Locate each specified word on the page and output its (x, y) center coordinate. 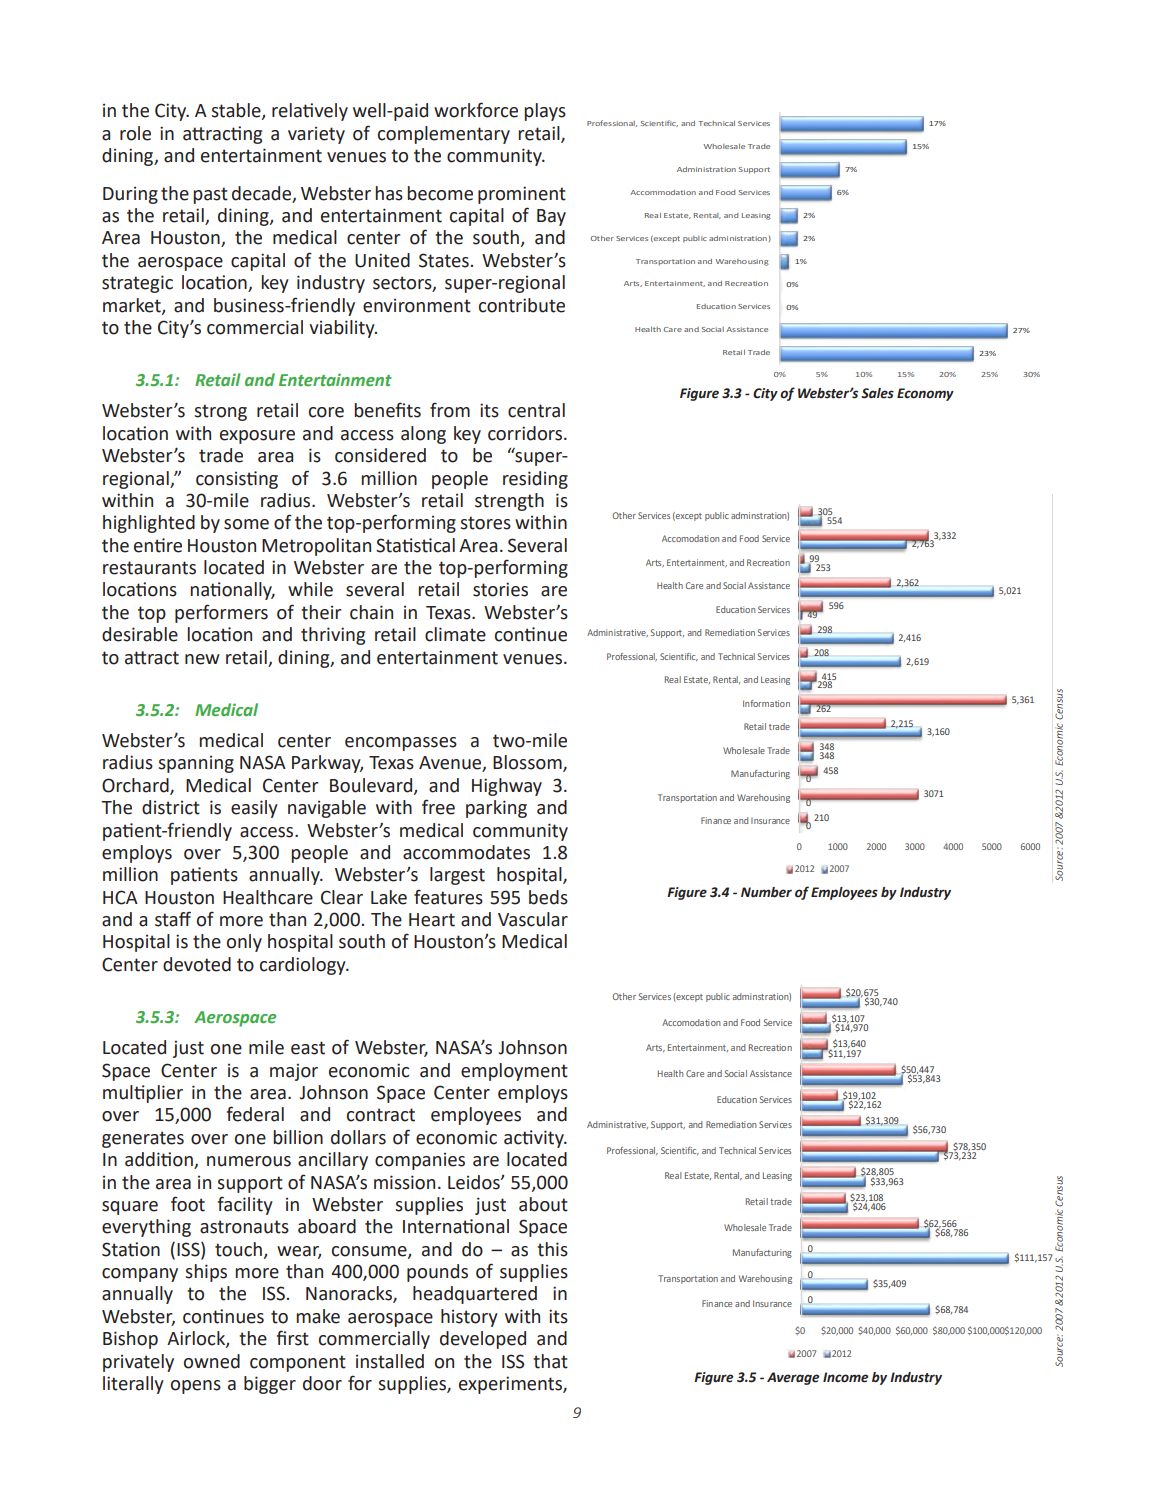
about (543, 1204)
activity (535, 1139)
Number (766, 892)
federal (255, 1114)
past (210, 195)
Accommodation (663, 192)
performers (221, 613)
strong (220, 412)
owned (212, 1361)
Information (766, 703)
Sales (877, 393)
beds (548, 897)
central (536, 410)
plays (545, 112)
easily (254, 809)
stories (500, 589)
